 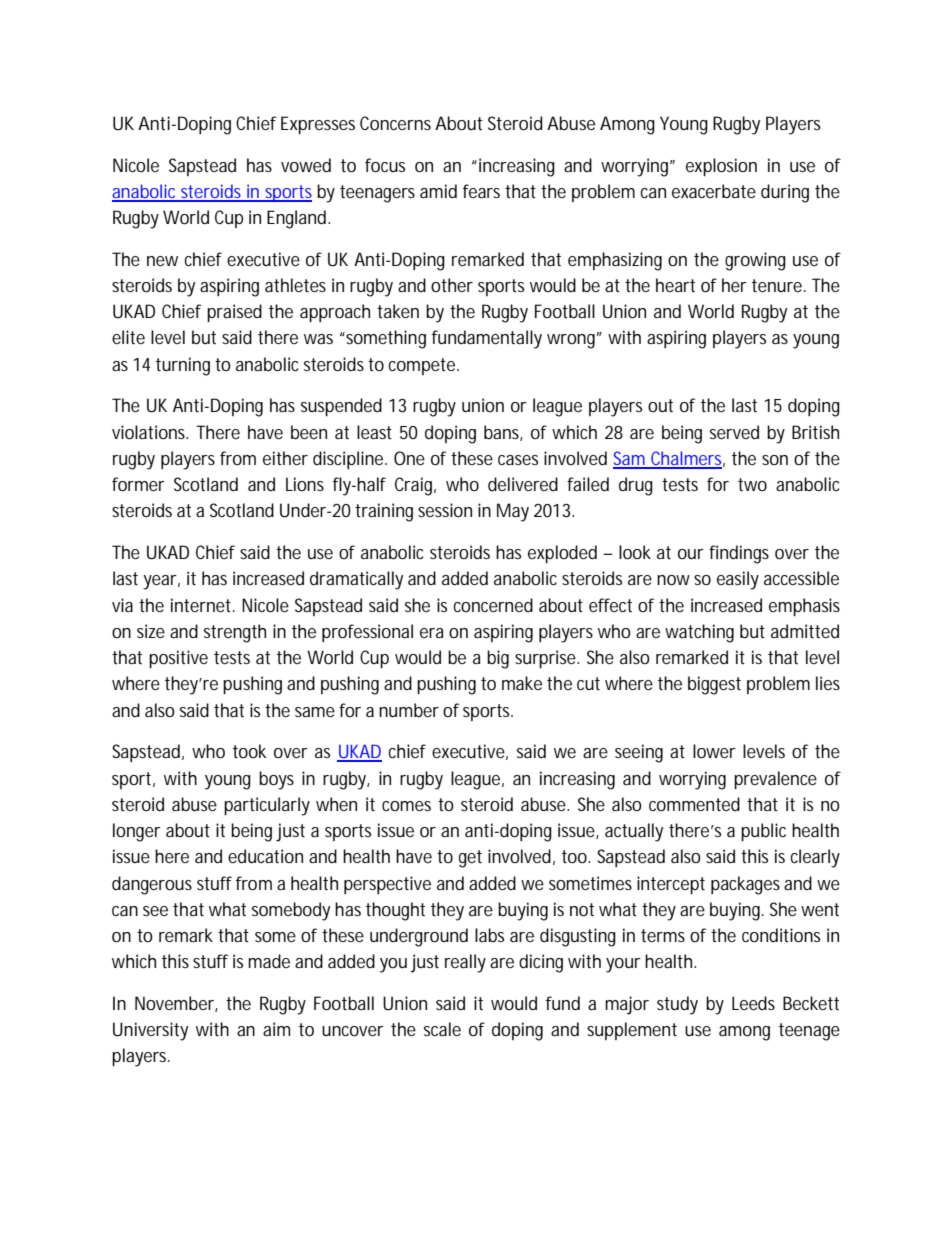 What do you see at coordinates (406, 806) in the document?
I see `comes` at bounding box center [406, 806].
